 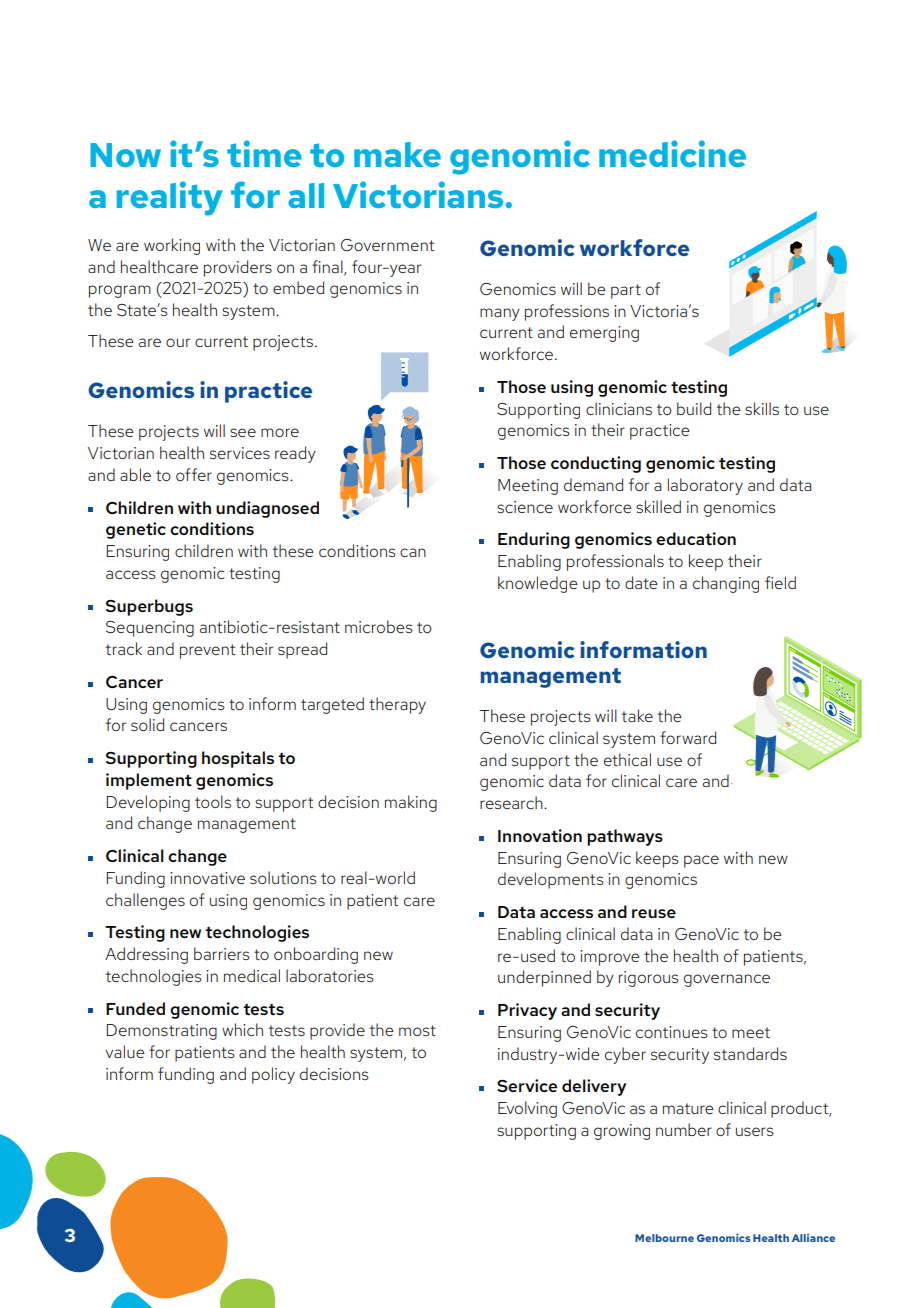 What do you see at coordinates (273, 1075) in the screenshot?
I see `policy` at bounding box center [273, 1075].
